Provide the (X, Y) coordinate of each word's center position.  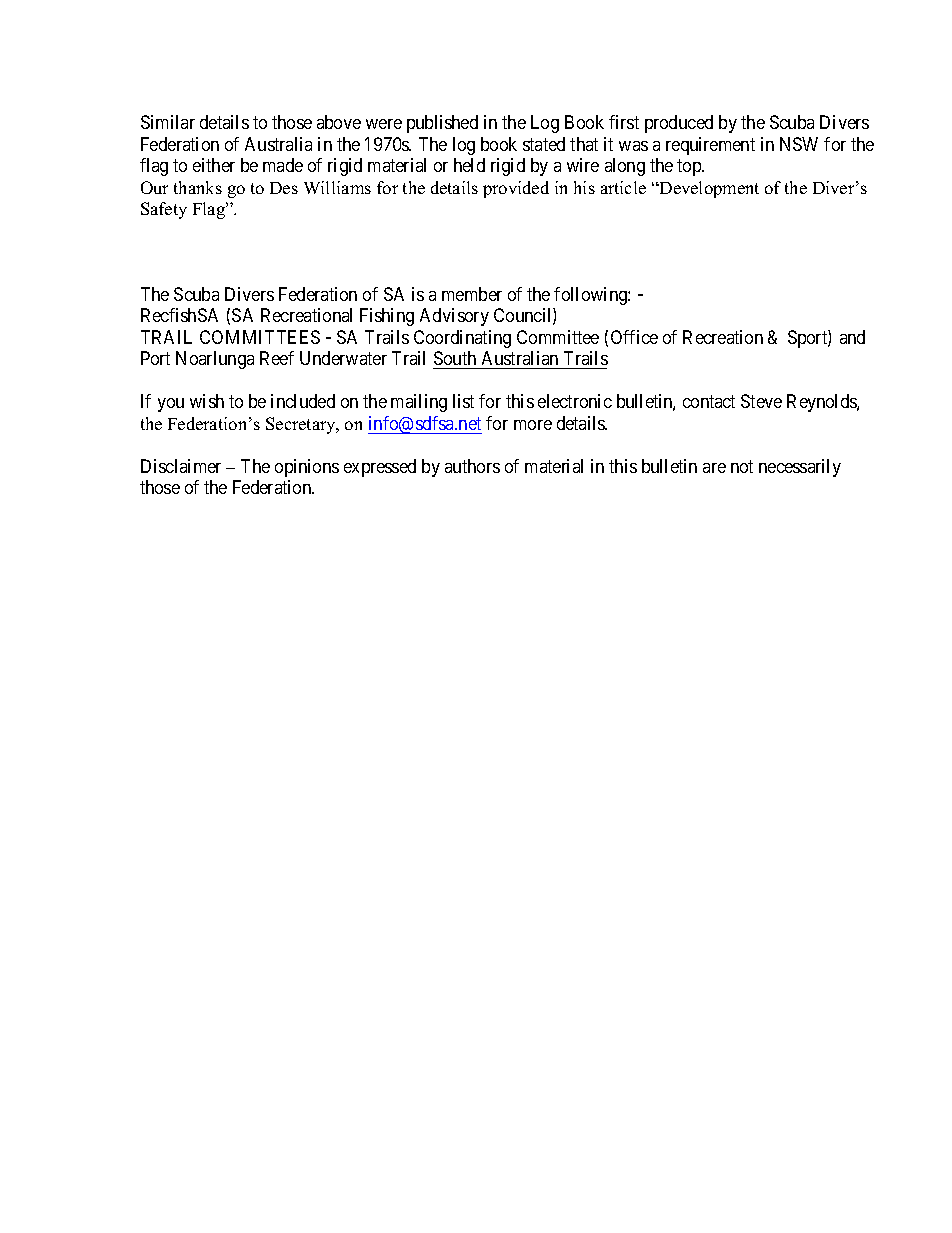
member (472, 294)
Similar (168, 122)
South (456, 360)
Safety (164, 210)
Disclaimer (181, 466)
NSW (799, 144)
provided (516, 189)
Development (708, 189)
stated (544, 144)
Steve (761, 401)
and (852, 337)
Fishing (387, 317)
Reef (277, 358)
